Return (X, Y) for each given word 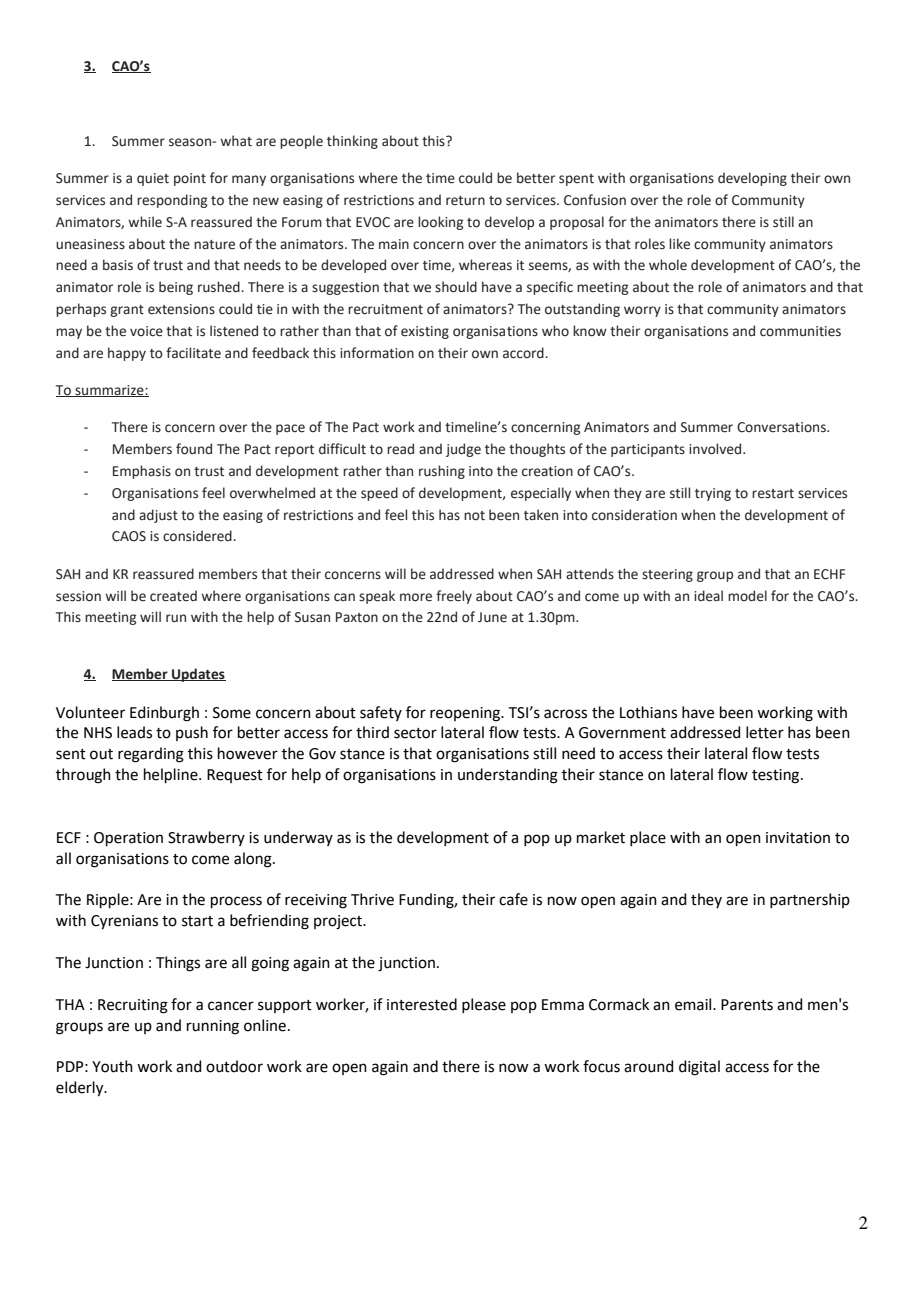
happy (127, 354)
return (465, 201)
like (679, 244)
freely (454, 597)
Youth (112, 1066)
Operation (128, 839)
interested (422, 1004)
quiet (153, 179)
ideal (708, 596)
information (377, 353)
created (173, 596)
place (648, 838)
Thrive (372, 899)
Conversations (782, 427)
